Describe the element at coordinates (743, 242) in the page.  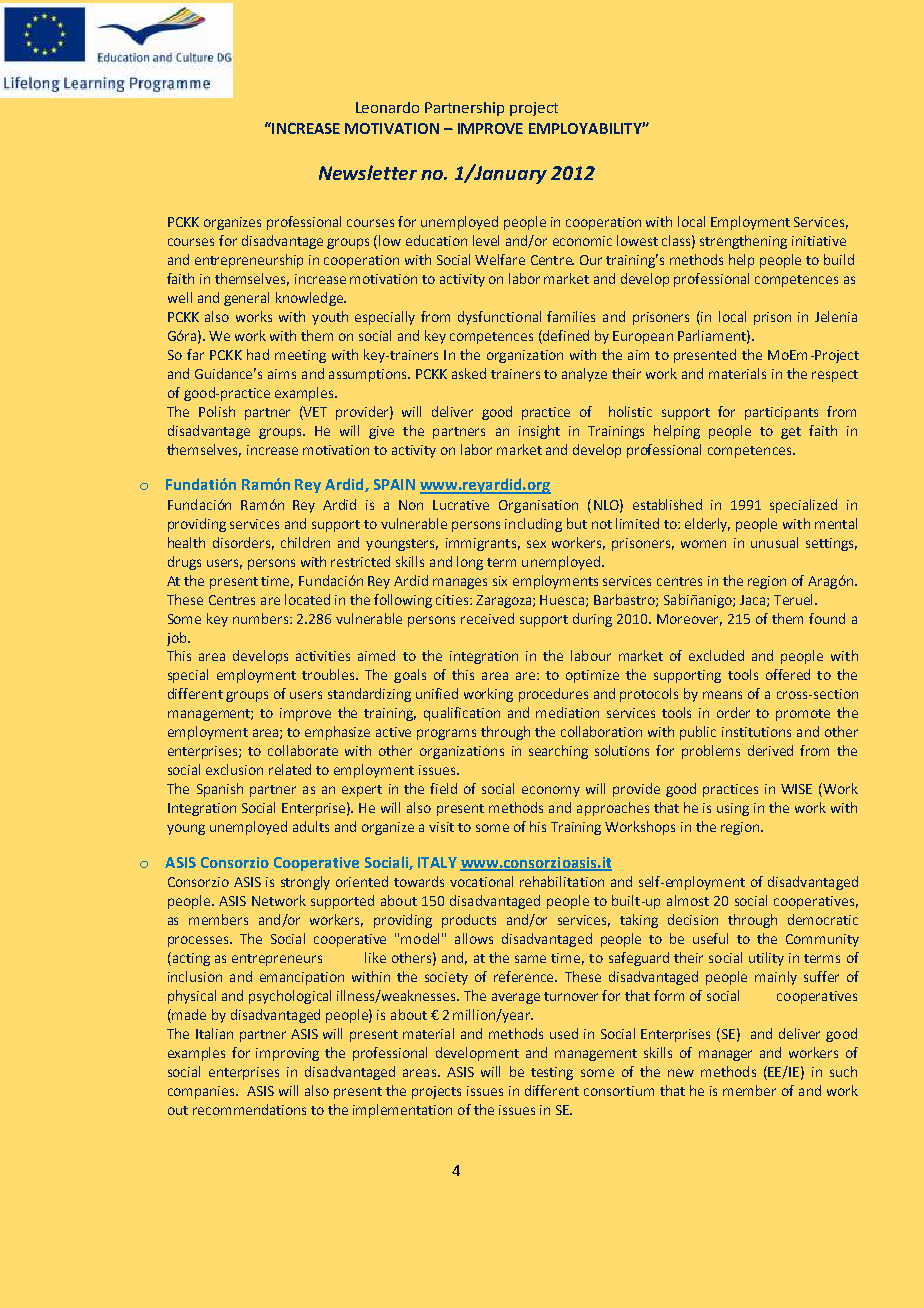
I see `strengthening` at that location.
